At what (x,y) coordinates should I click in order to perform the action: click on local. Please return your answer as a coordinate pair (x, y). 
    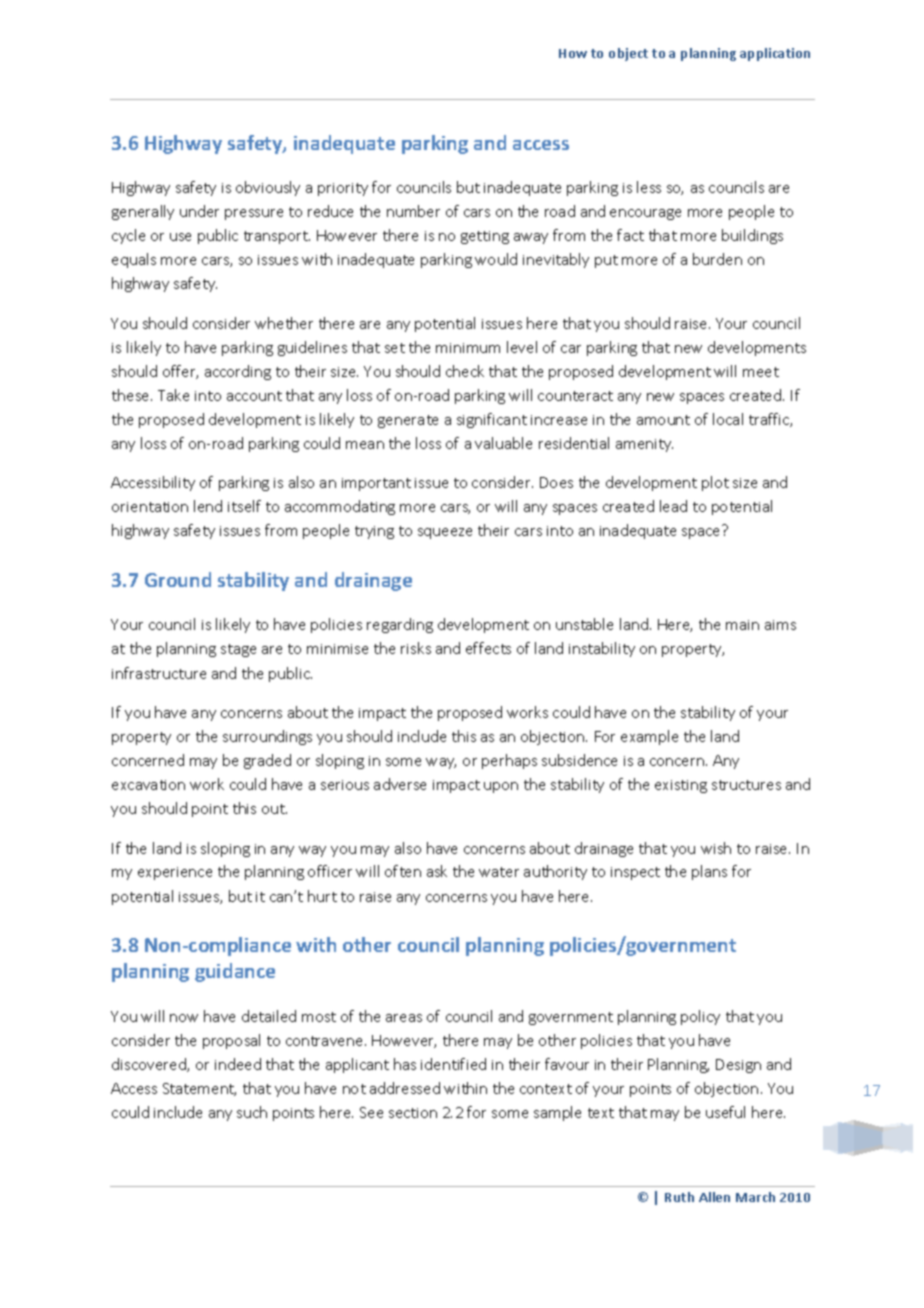
    Looking at the image, I should click on (728, 419).
